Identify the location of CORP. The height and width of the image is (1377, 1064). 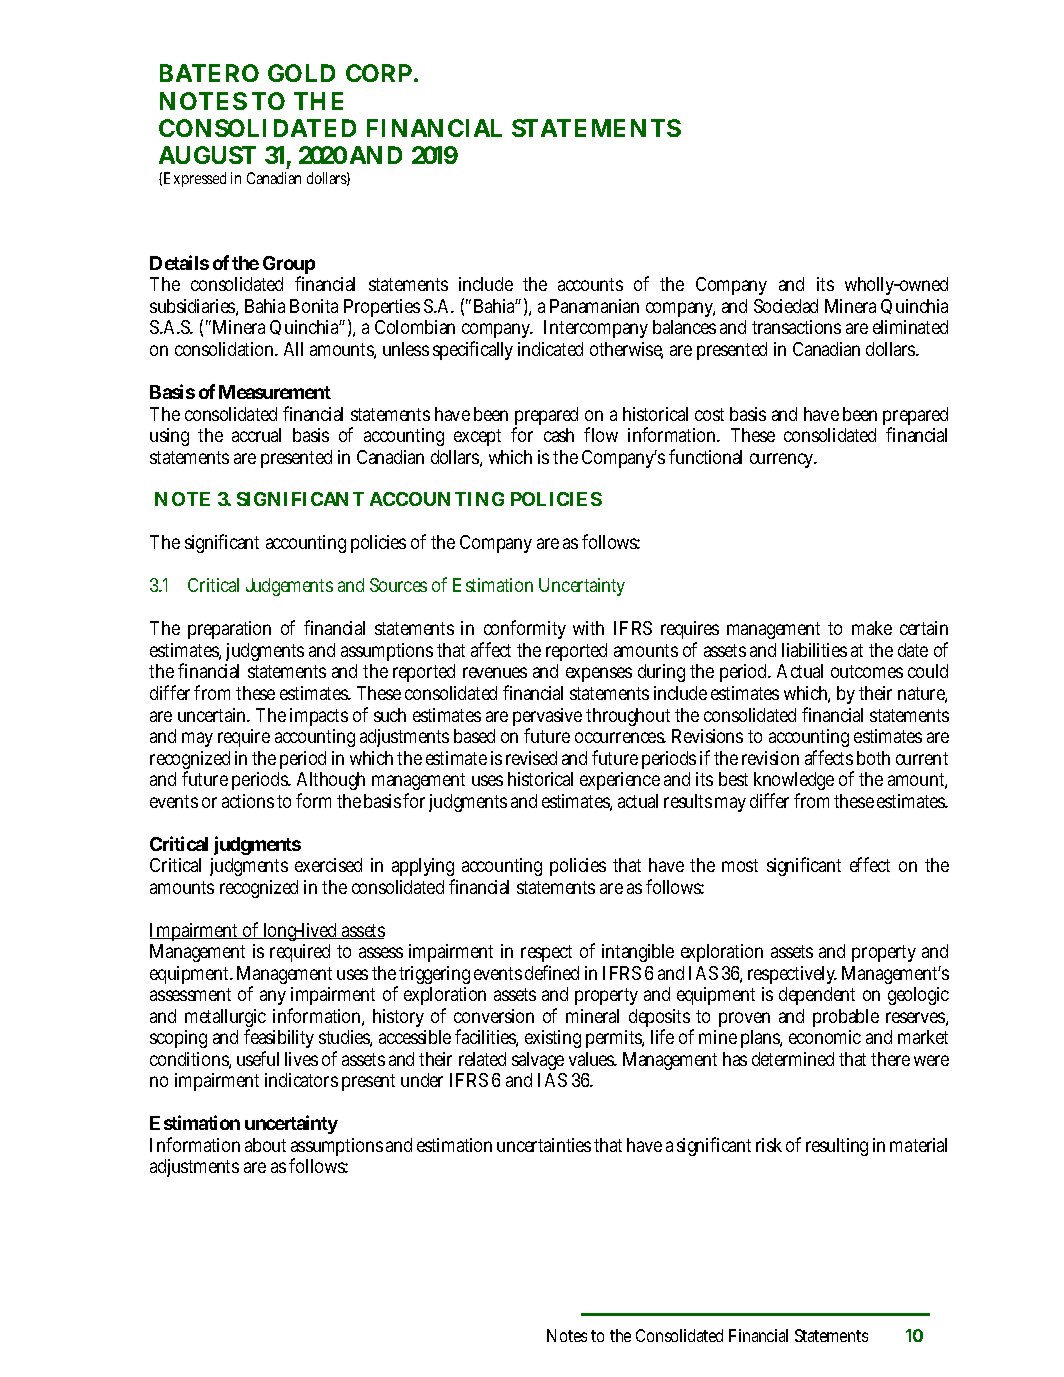
(380, 73).
